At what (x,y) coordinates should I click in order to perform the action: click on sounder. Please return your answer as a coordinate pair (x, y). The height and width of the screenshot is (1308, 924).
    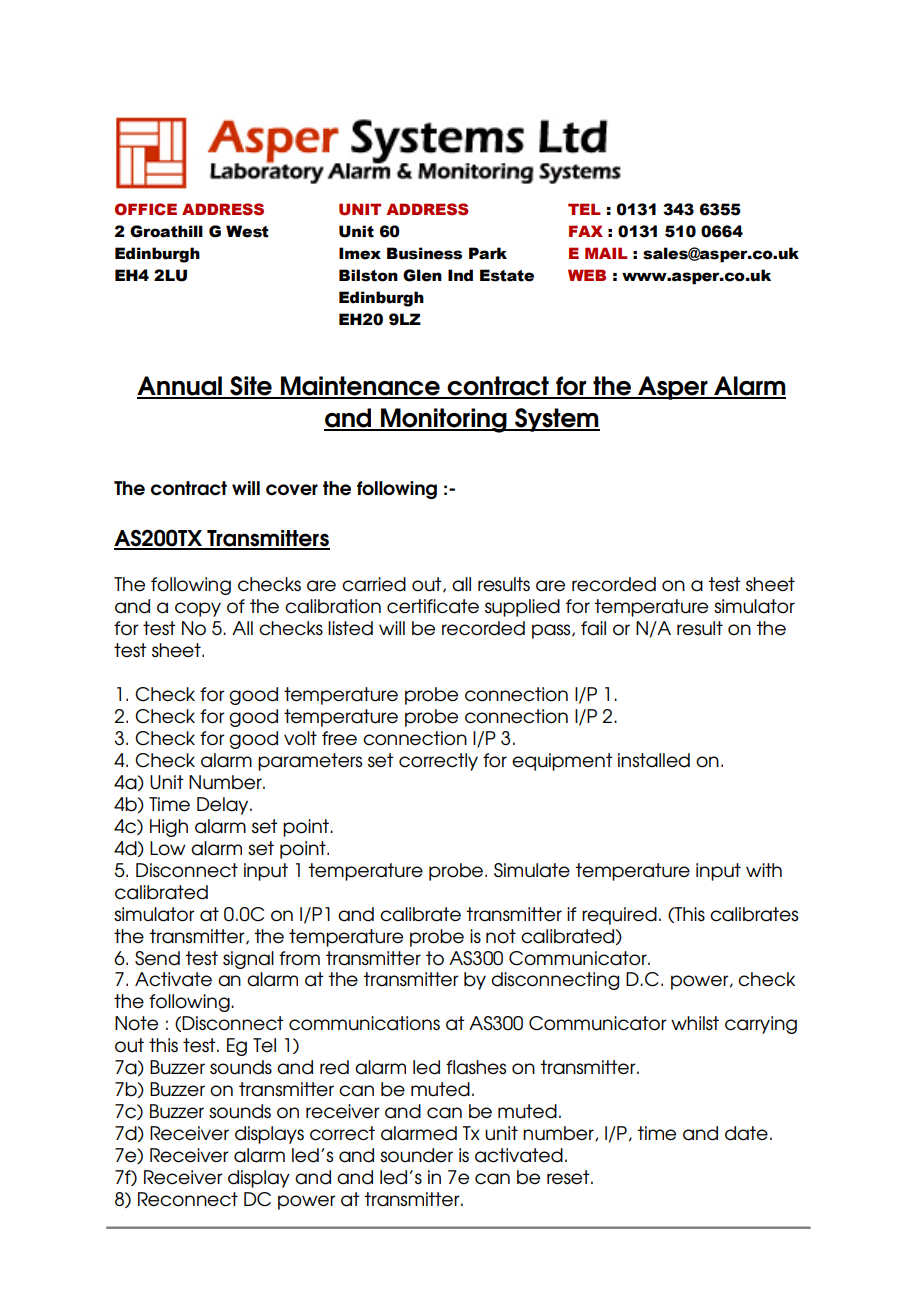
    Looking at the image, I should click on (416, 1155).
